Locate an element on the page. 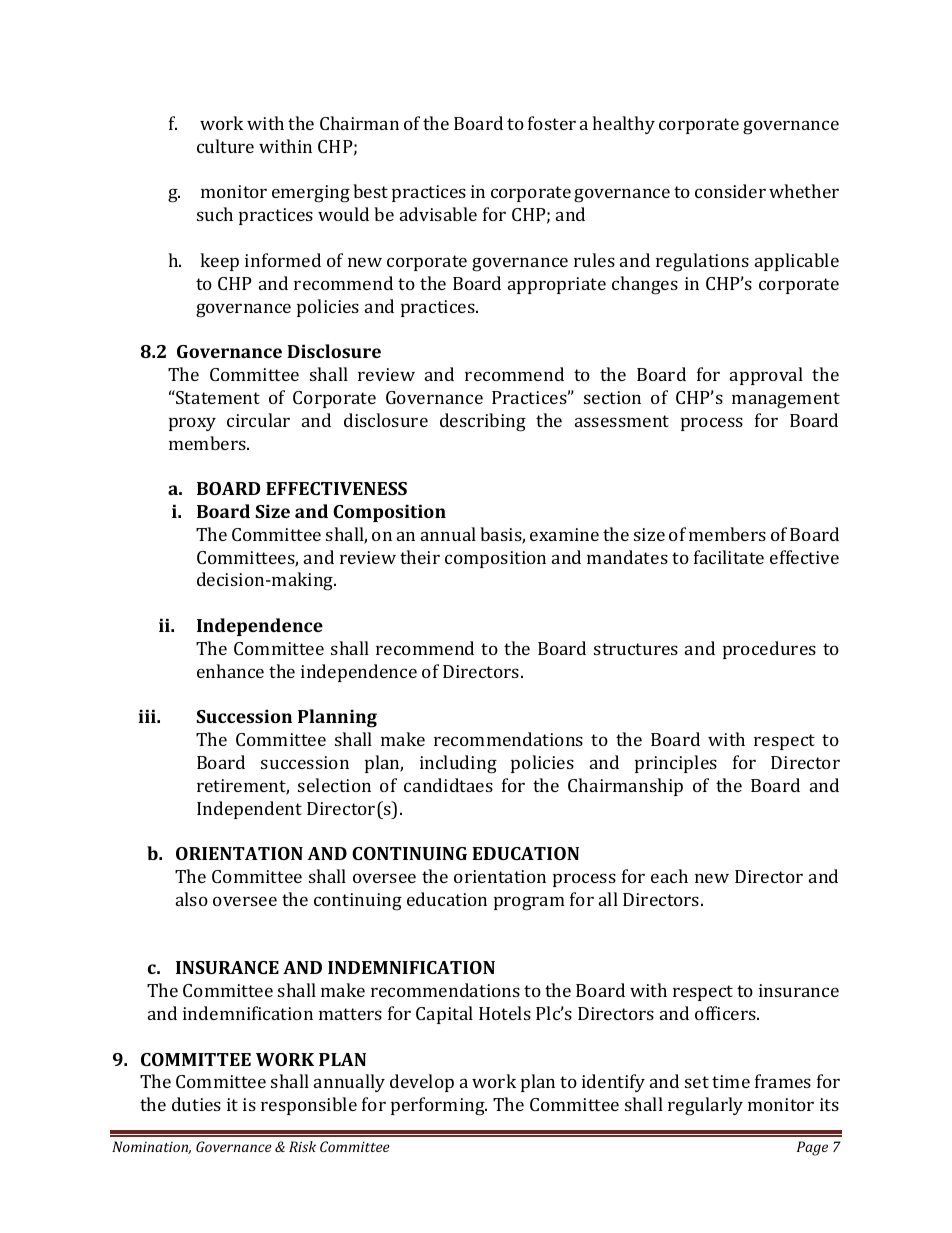  foster is located at coordinates (552, 123).
